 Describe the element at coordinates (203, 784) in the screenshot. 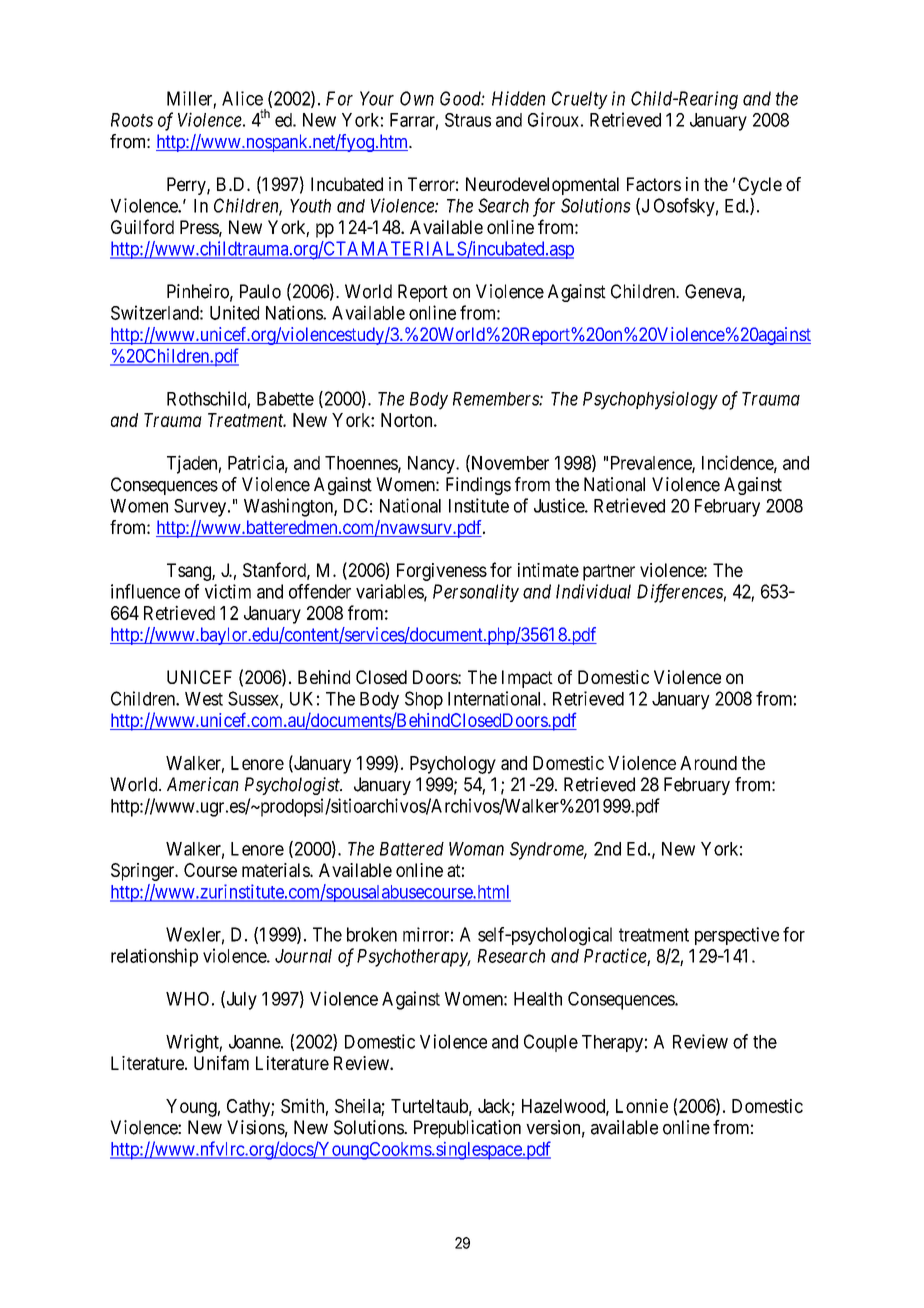

I see `American` at that location.
